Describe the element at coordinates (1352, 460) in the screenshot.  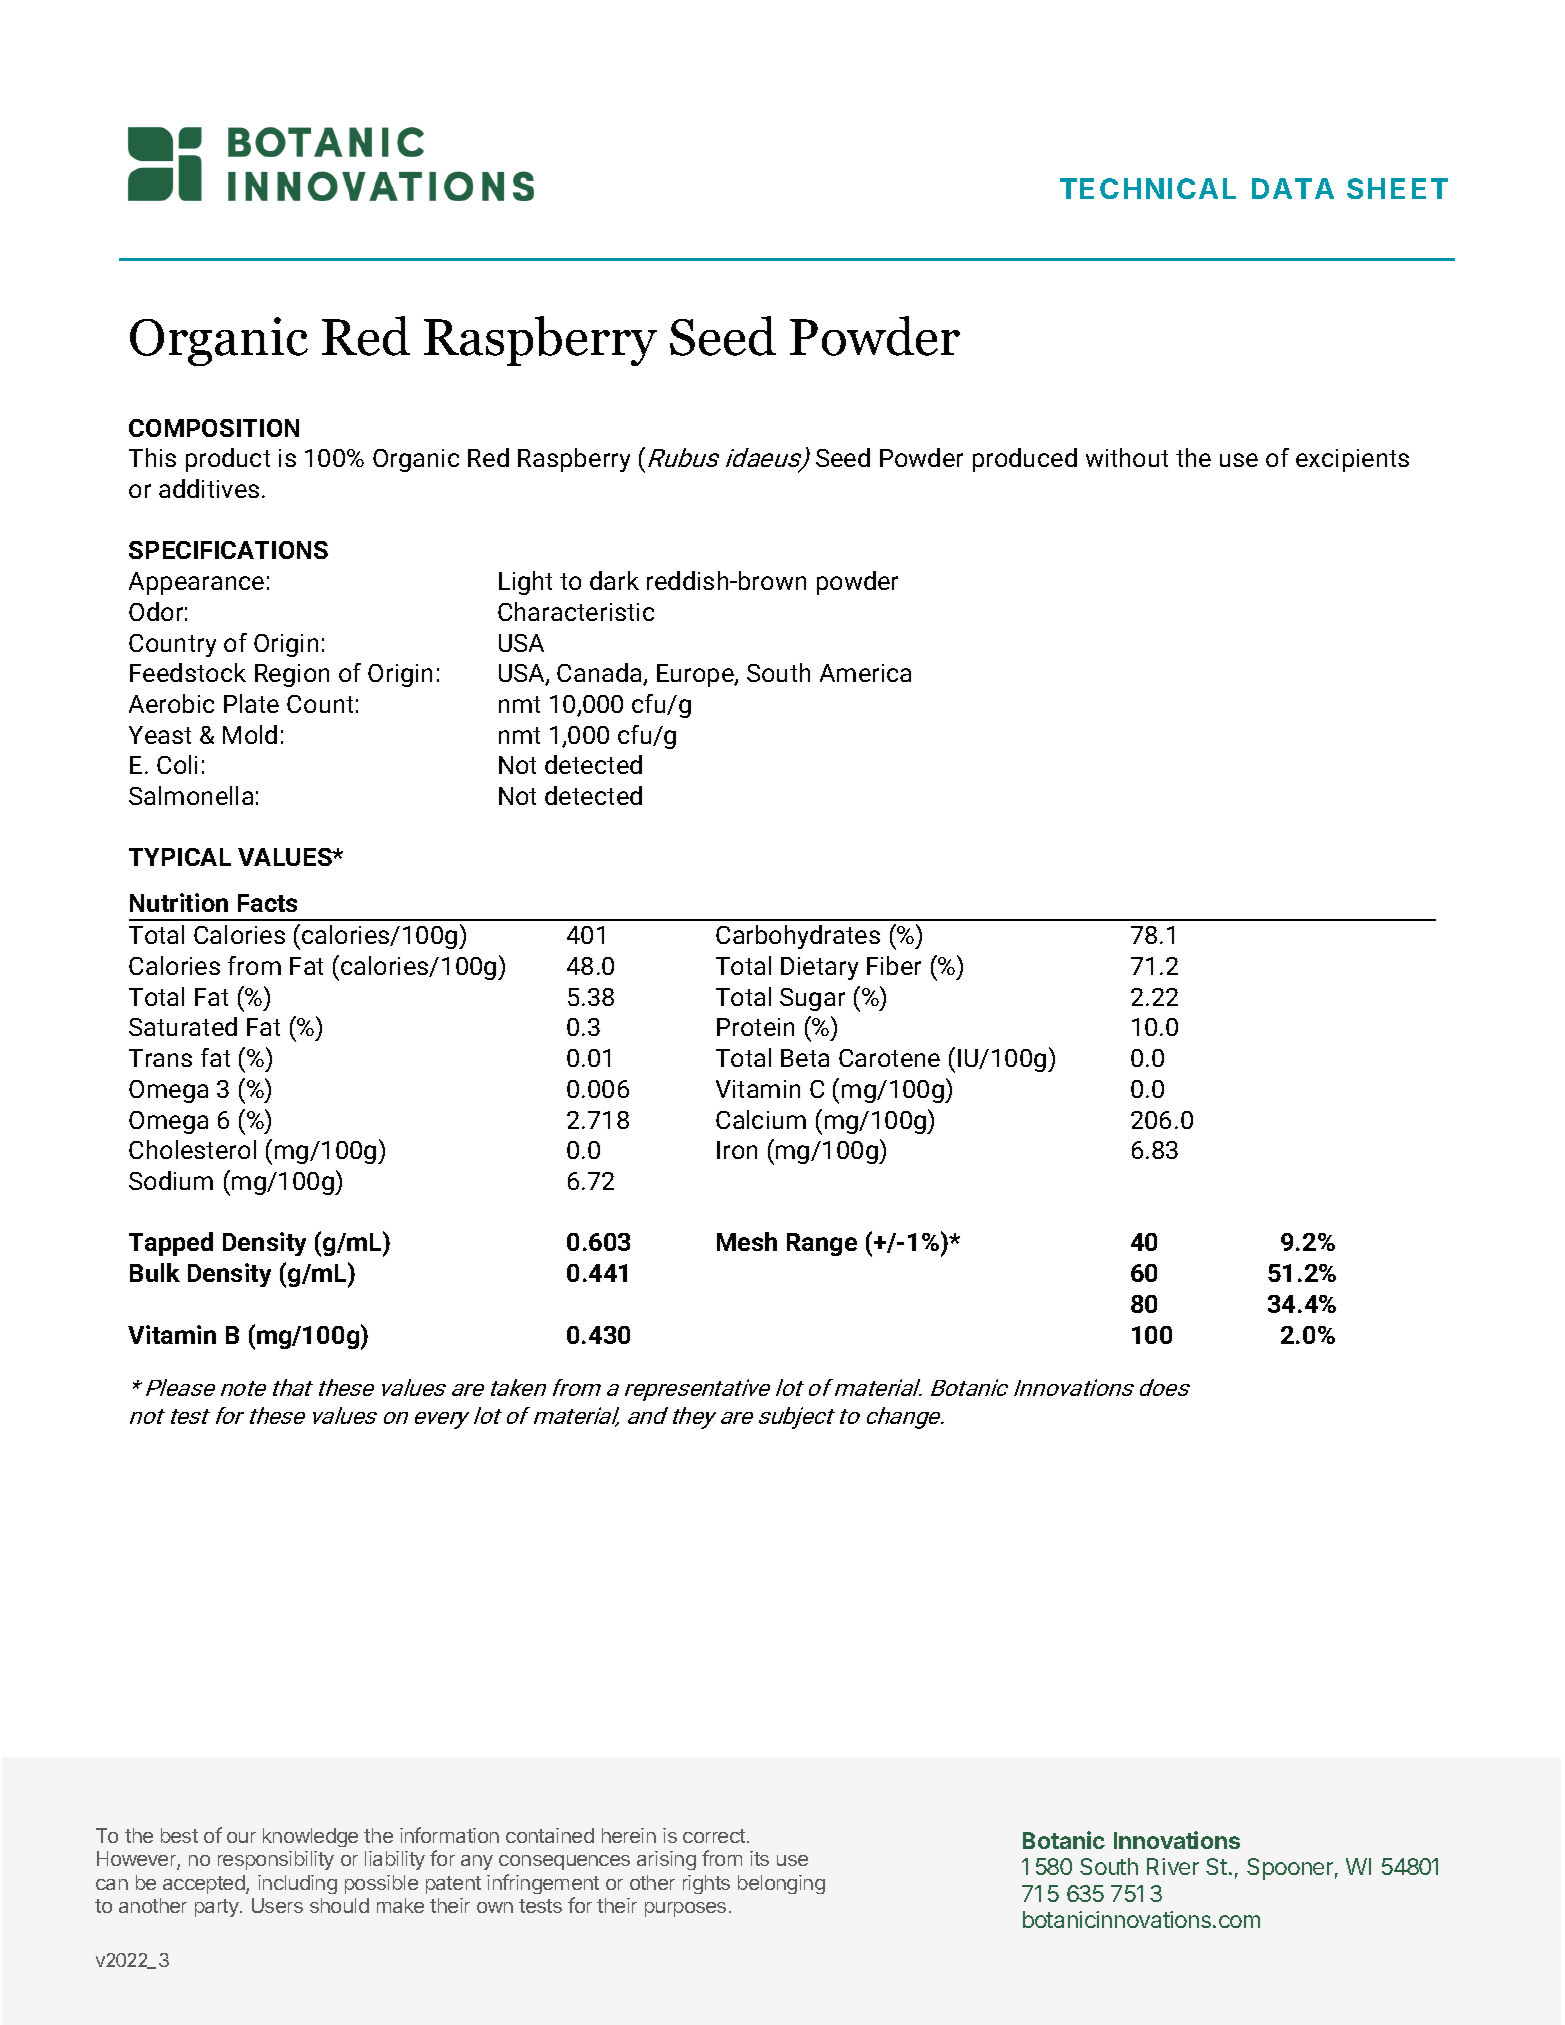
I see `excipients` at that location.
